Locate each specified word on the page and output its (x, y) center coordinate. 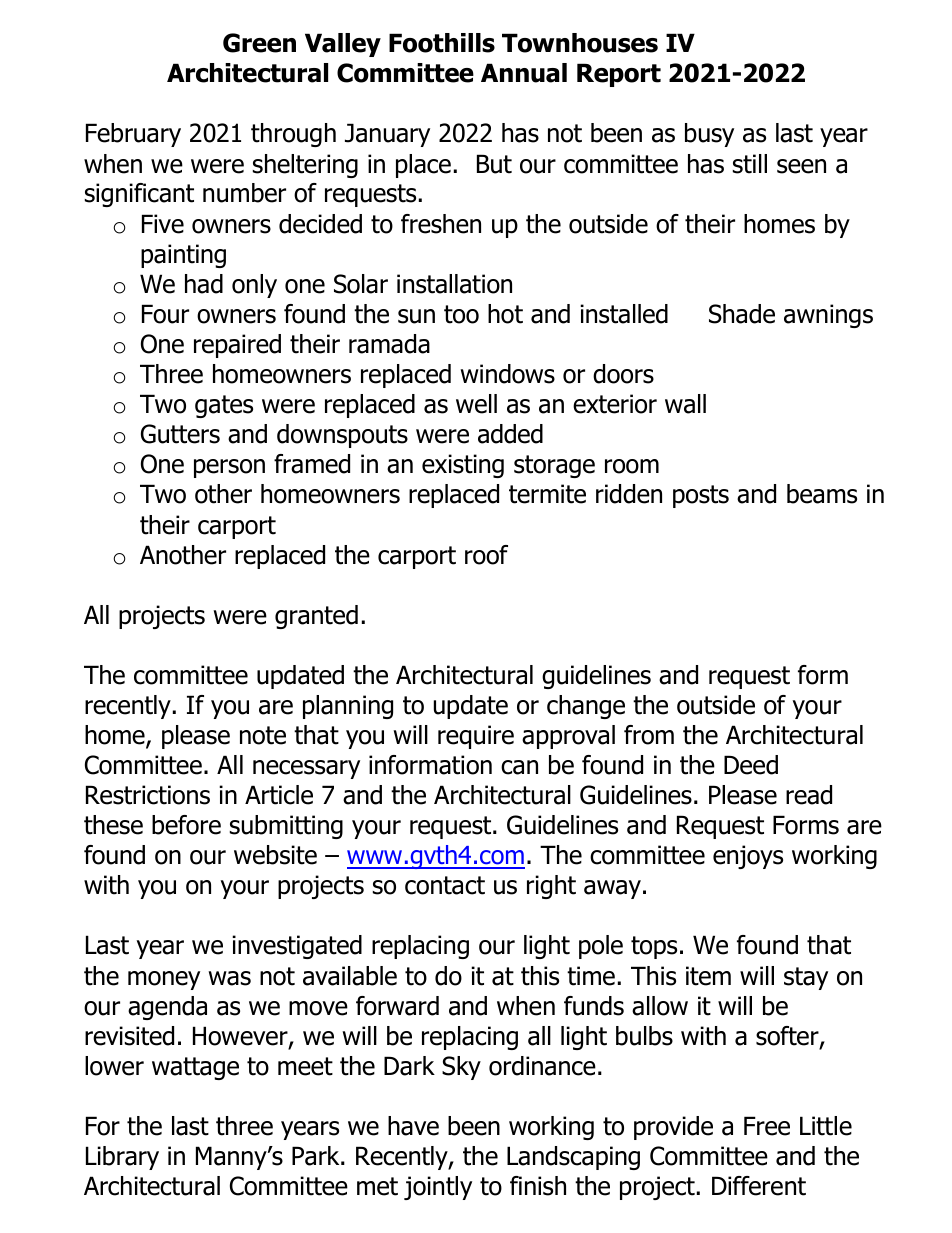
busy (709, 135)
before (186, 825)
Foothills (442, 43)
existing (463, 466)
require (476, 737)
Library (122, 1158)
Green (259, 43)
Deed (751, 765)
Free (767, 1126)
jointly (438, 1188)
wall (685, 404)
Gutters (180, 434)
